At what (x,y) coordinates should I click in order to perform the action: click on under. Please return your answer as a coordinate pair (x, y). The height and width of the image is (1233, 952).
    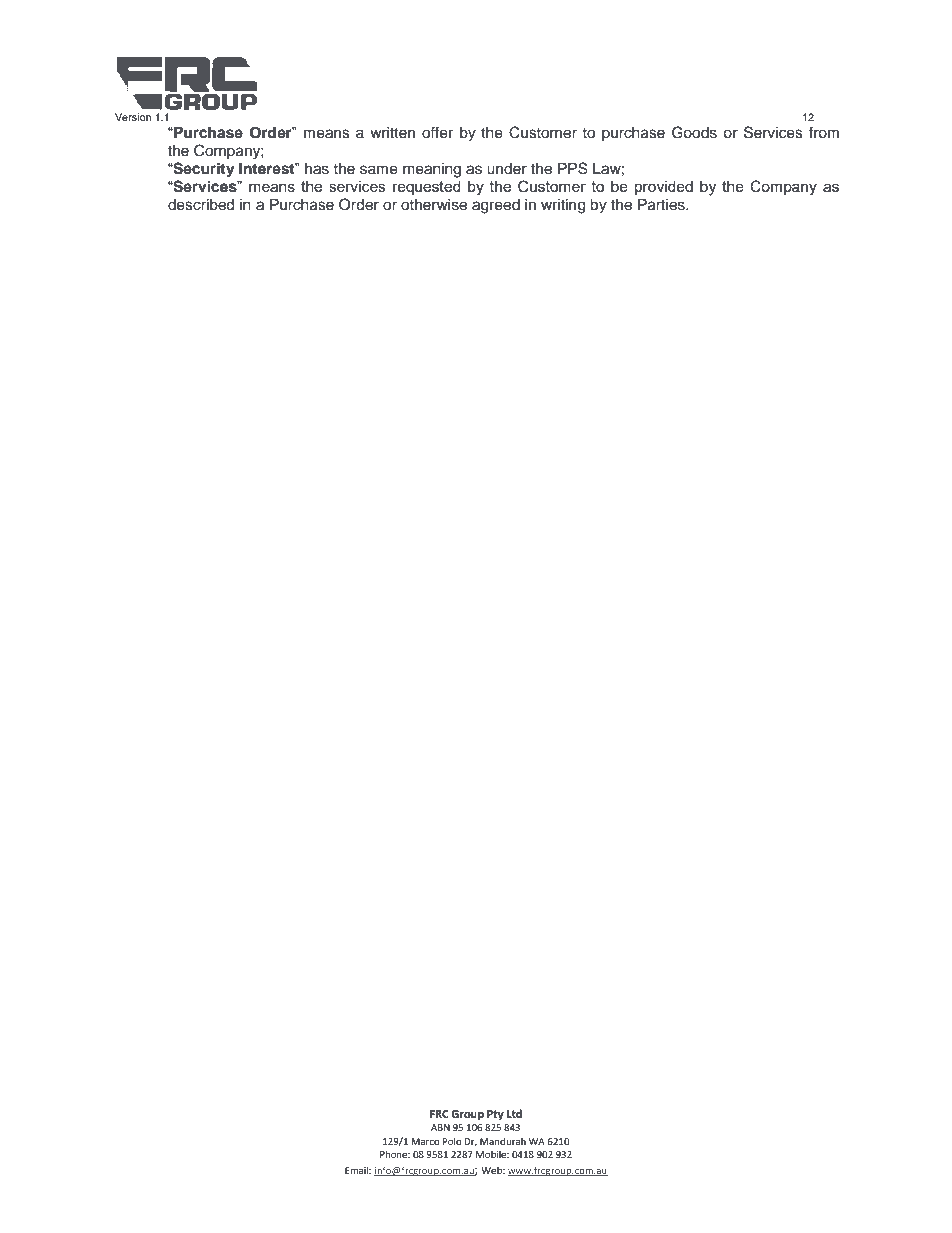
    Looking at the image, I should click on (507, 169).
